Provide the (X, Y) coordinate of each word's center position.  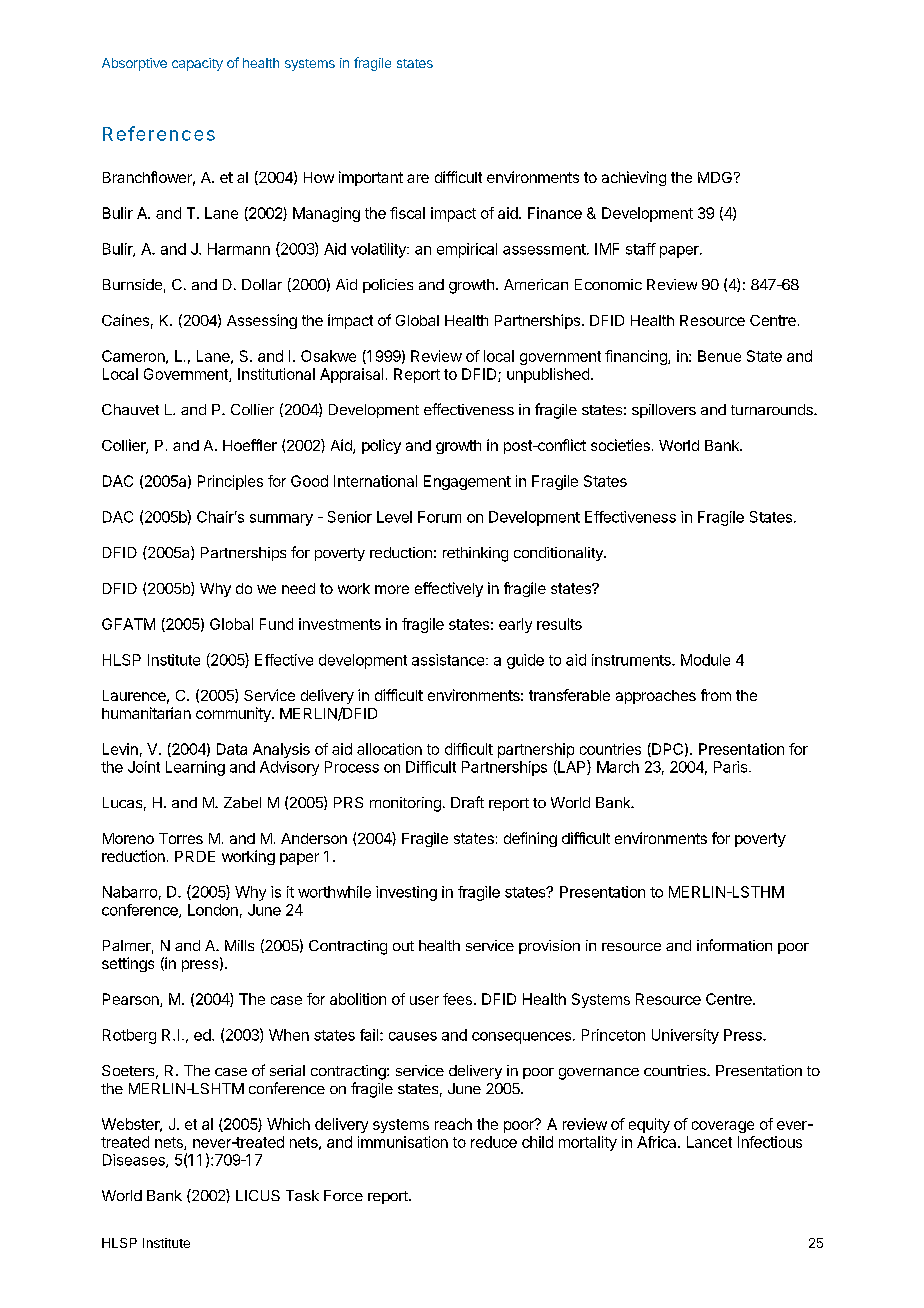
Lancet (709, 1142)
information (734, 945)
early (515, 625)
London (213, 910)
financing (637, 357)
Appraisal (351, 375)
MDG (715, 177)
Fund (276, 624)
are (418, 178)
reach (453, 1124)
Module (705, 660)
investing (406, 893)
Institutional (276, 374)
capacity (197, 64)
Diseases (135, 1161)
